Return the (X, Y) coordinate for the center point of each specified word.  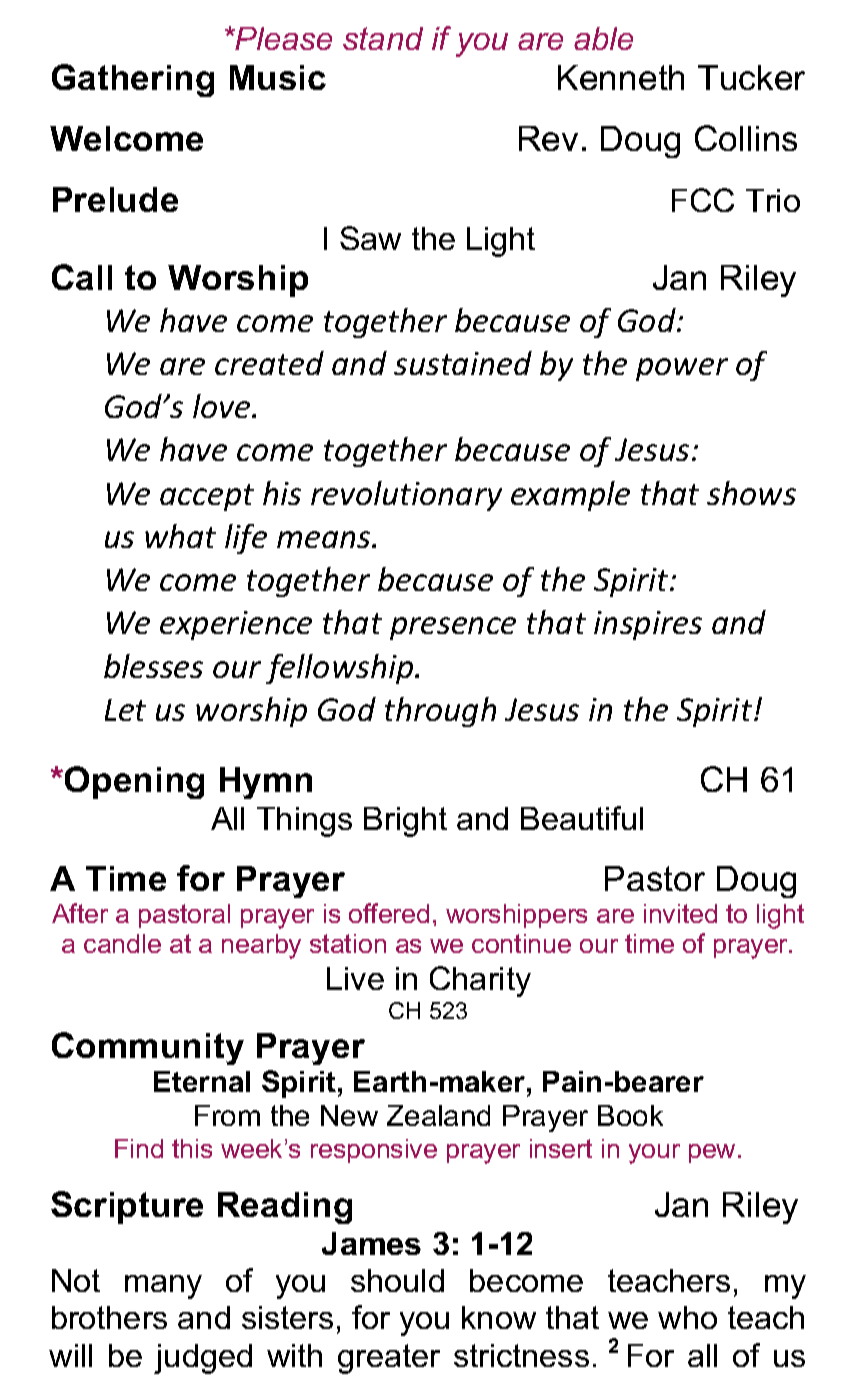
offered (389, 913)
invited (680, 913)
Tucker (751, 77)
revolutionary (406, 496)
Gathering (133, 80)
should (397, 1280)
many (163, 1287)
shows (751, 493)
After (80, 913)
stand (383, 38)
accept (207, 497)
